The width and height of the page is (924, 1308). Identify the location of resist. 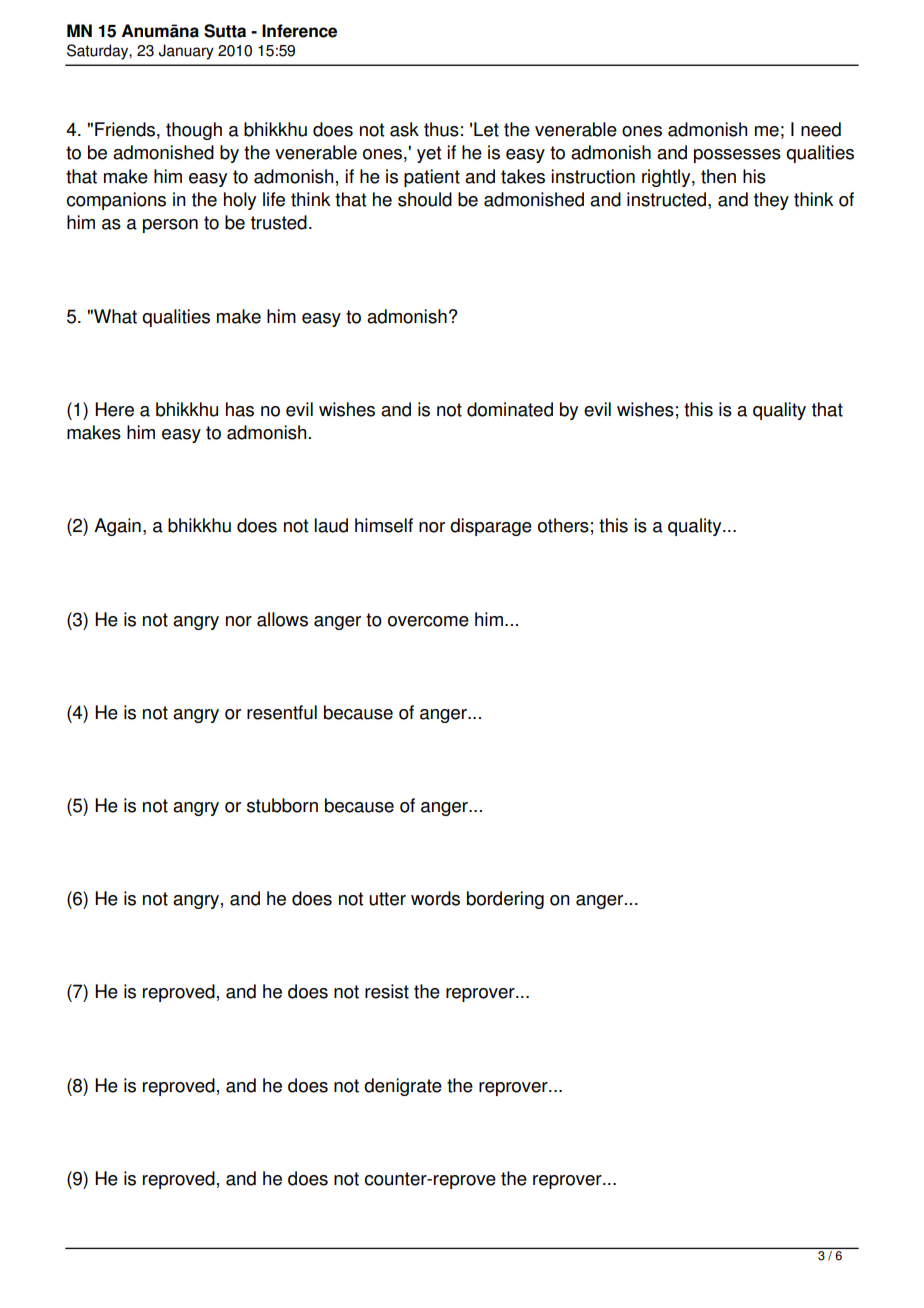
(387, 991).
